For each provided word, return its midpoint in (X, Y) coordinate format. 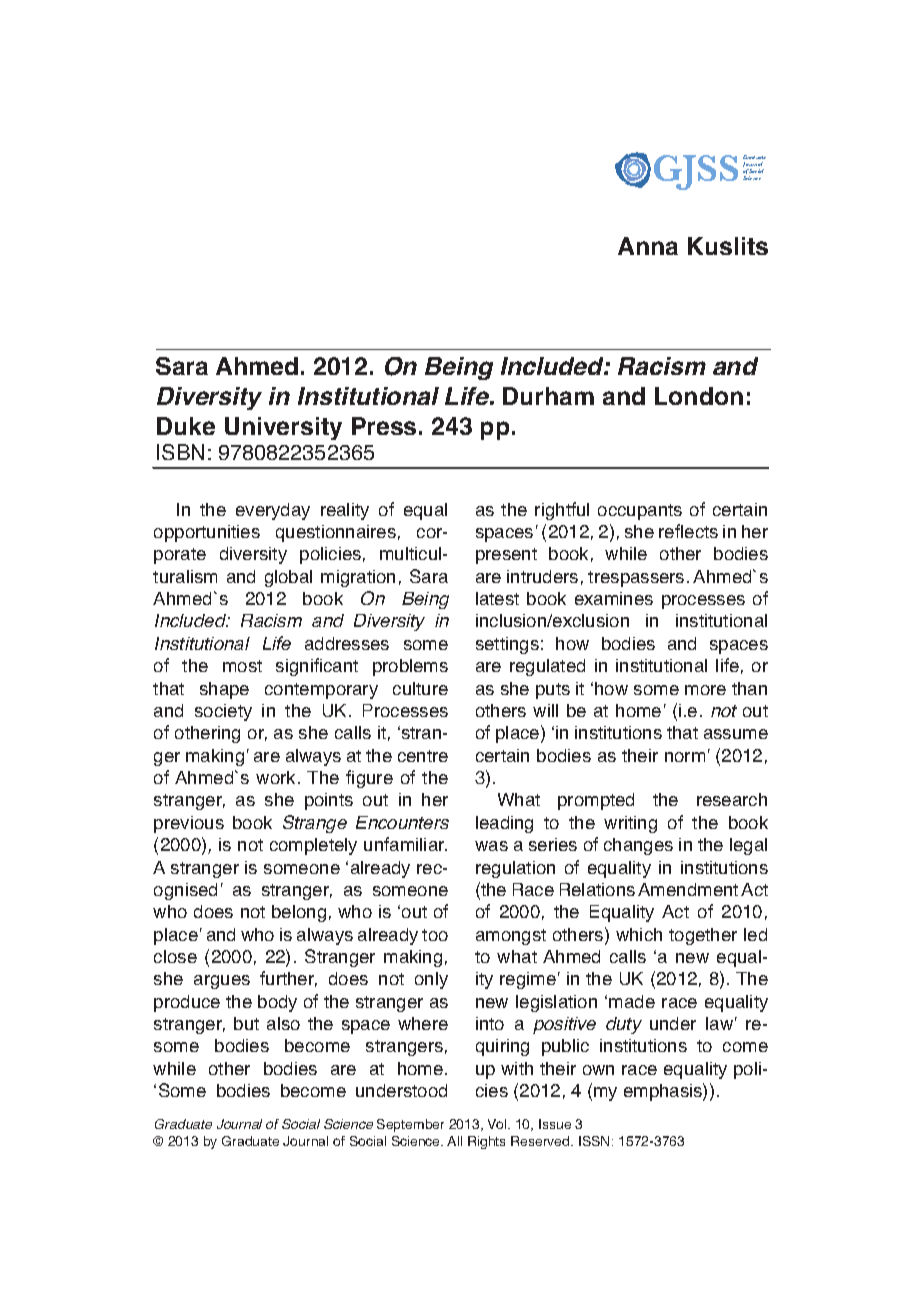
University (283, 428)
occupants (640, 512)
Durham (548, 396)
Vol (498, 1124)
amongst (511, 937)
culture (420, 688)
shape (224, 690)
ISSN (594, 1141)
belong (299, 913)
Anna (648, 246)
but (246, 1023)
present (506, 556)
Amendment (688, 889)
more (705, 690)
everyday (273, 511)
